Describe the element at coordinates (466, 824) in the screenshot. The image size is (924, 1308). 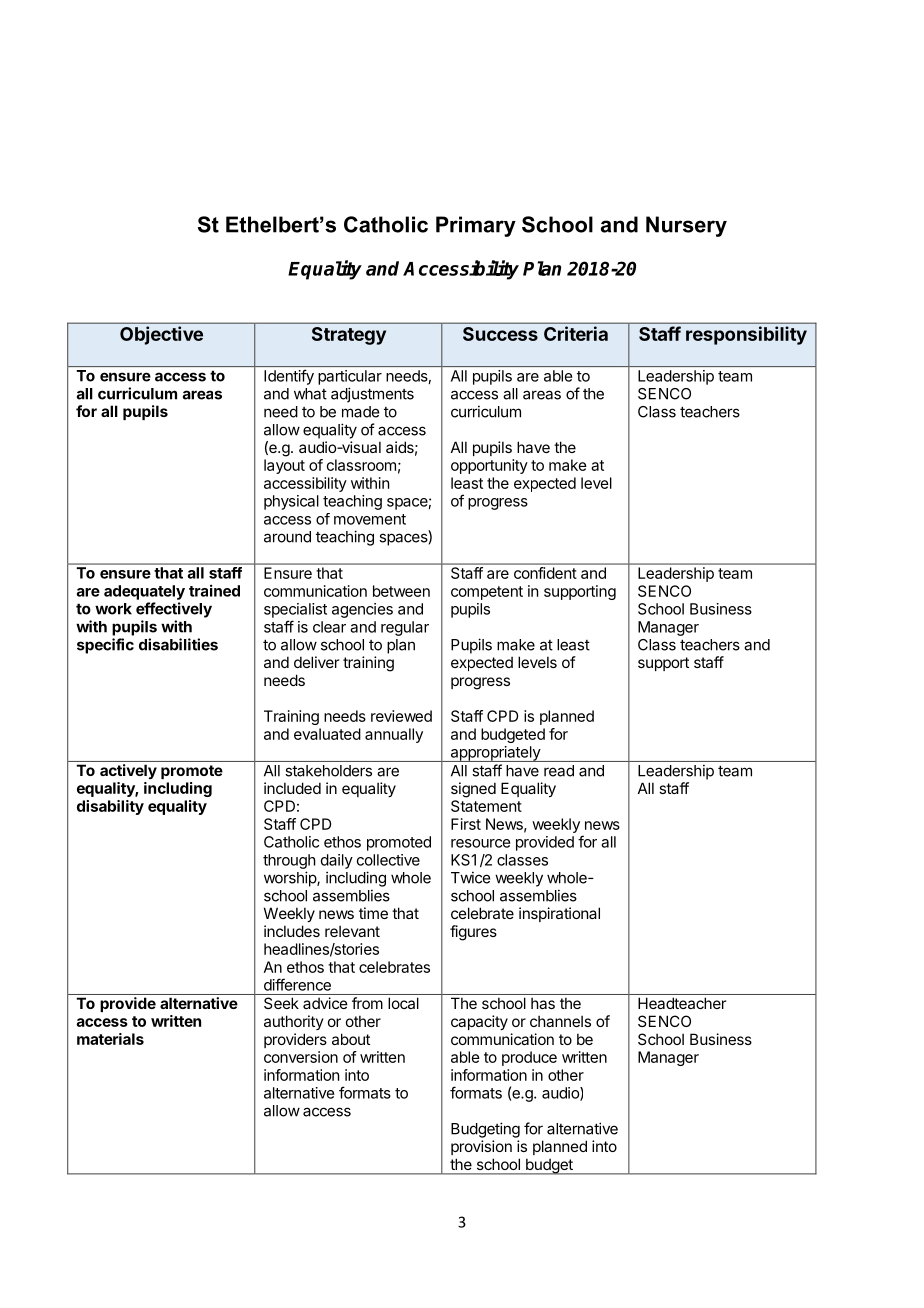
I see `First` at that location.
